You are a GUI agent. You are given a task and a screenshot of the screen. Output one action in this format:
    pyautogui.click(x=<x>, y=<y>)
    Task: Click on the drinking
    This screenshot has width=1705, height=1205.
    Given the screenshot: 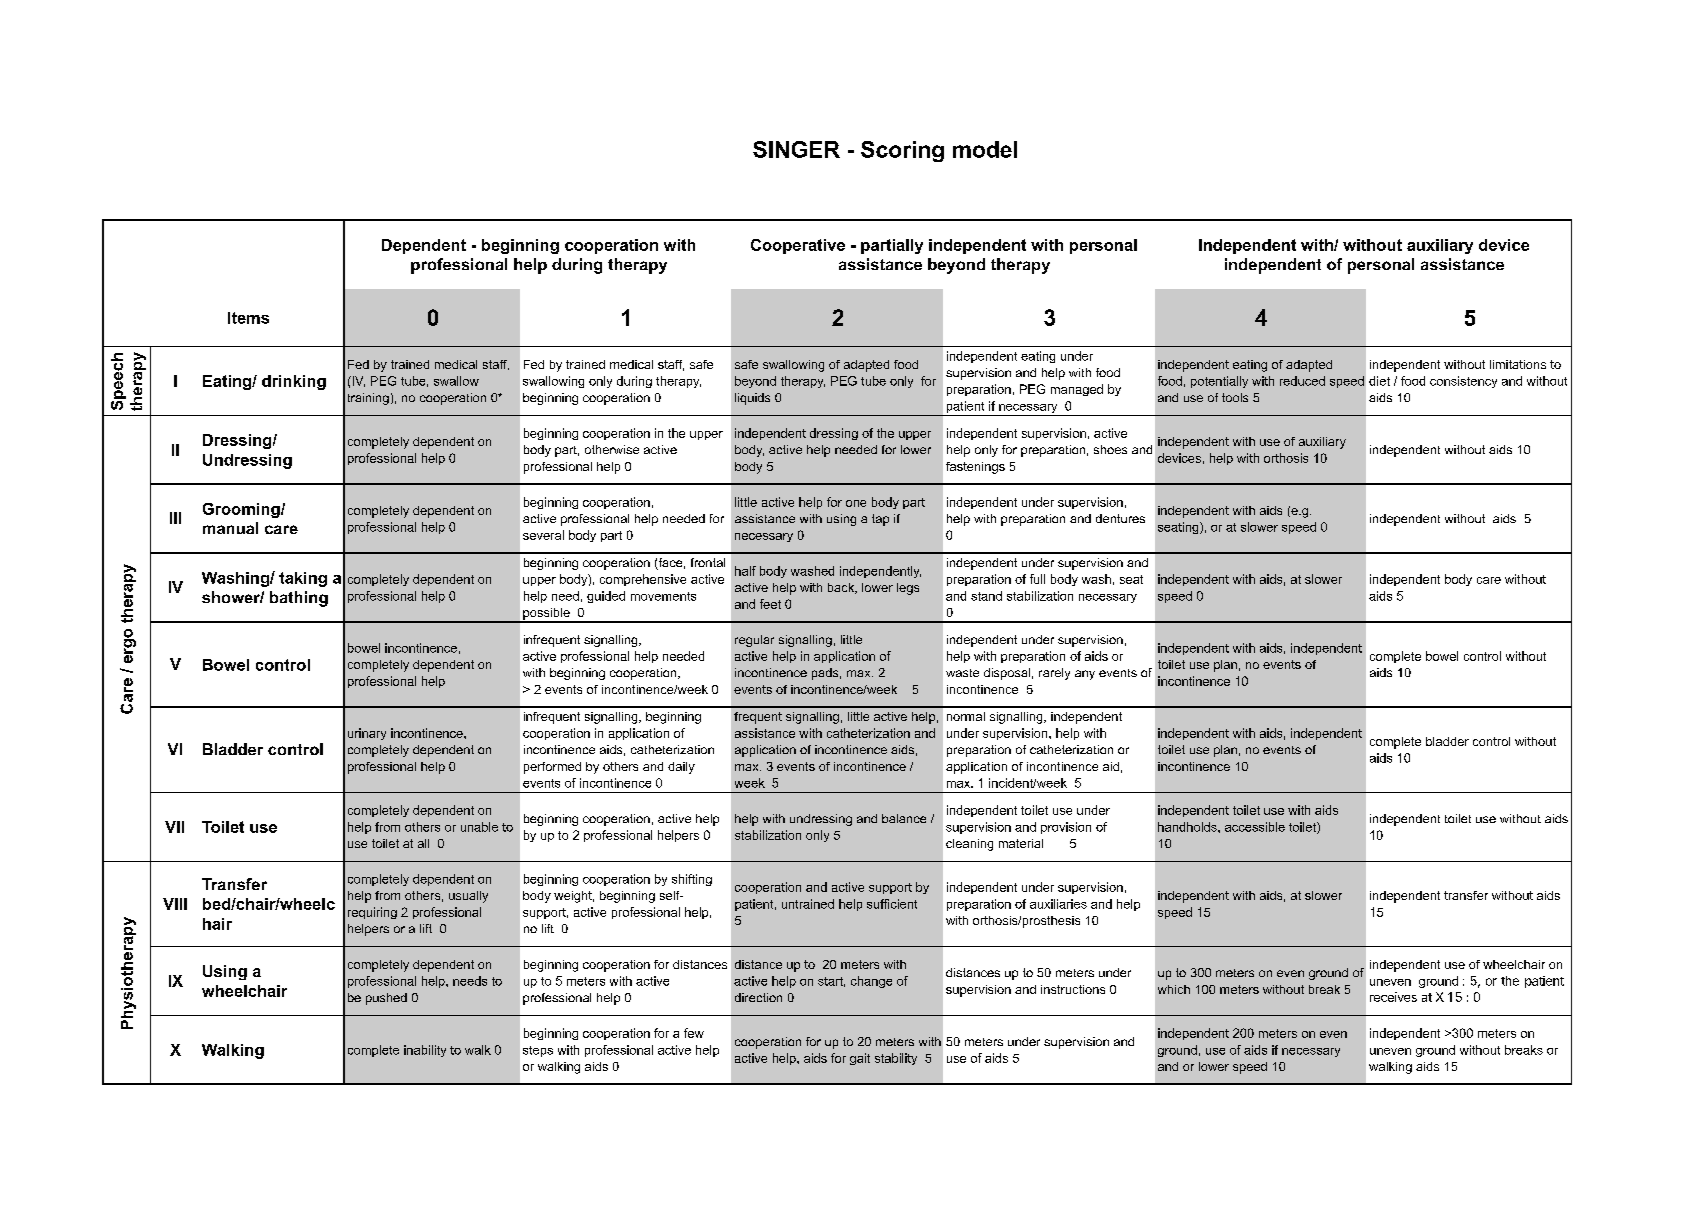 What is the action you would take?
    pyautogui.click(x=294, y=382)
